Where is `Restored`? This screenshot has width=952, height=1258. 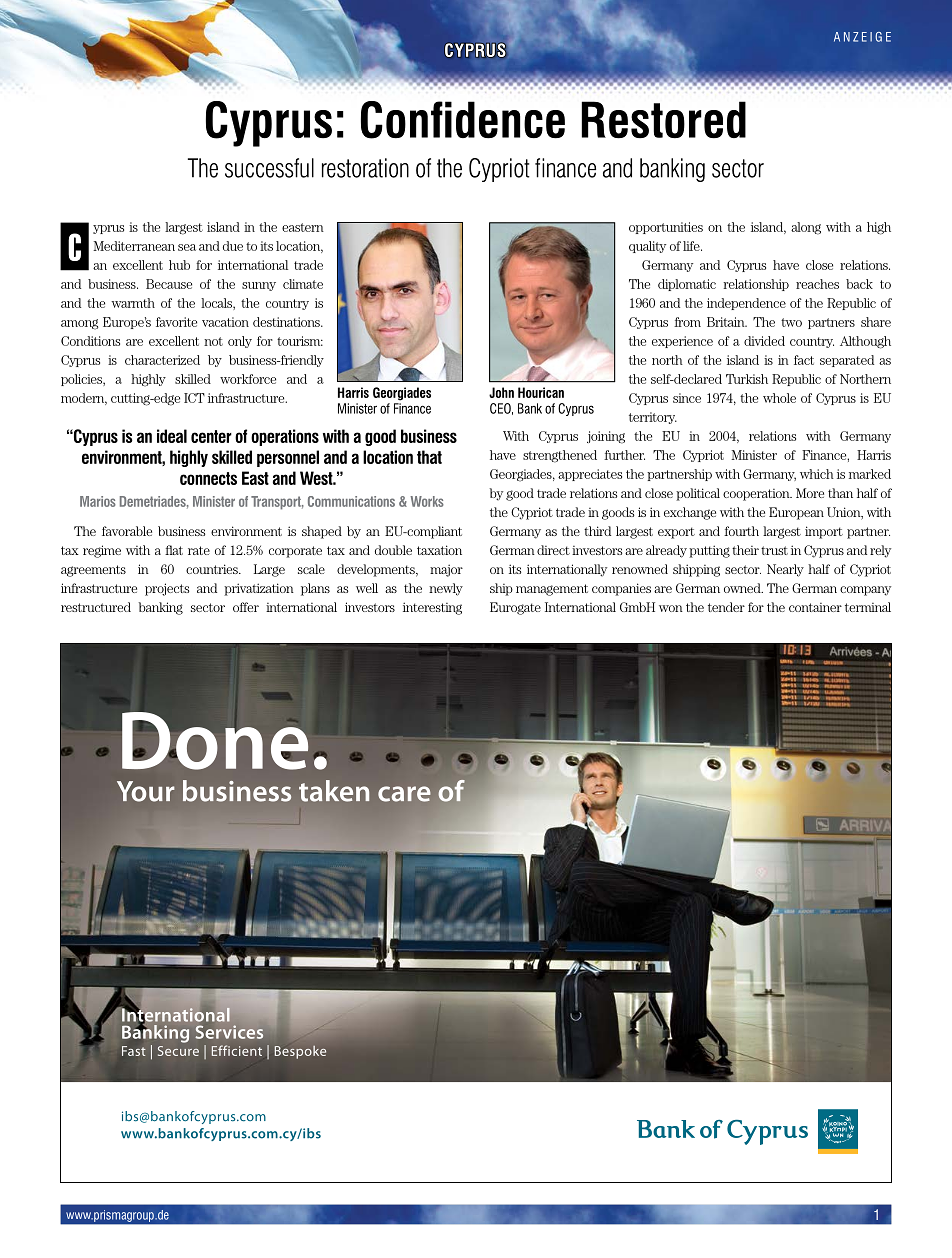
Restored is located at coordinates (663, 120).
